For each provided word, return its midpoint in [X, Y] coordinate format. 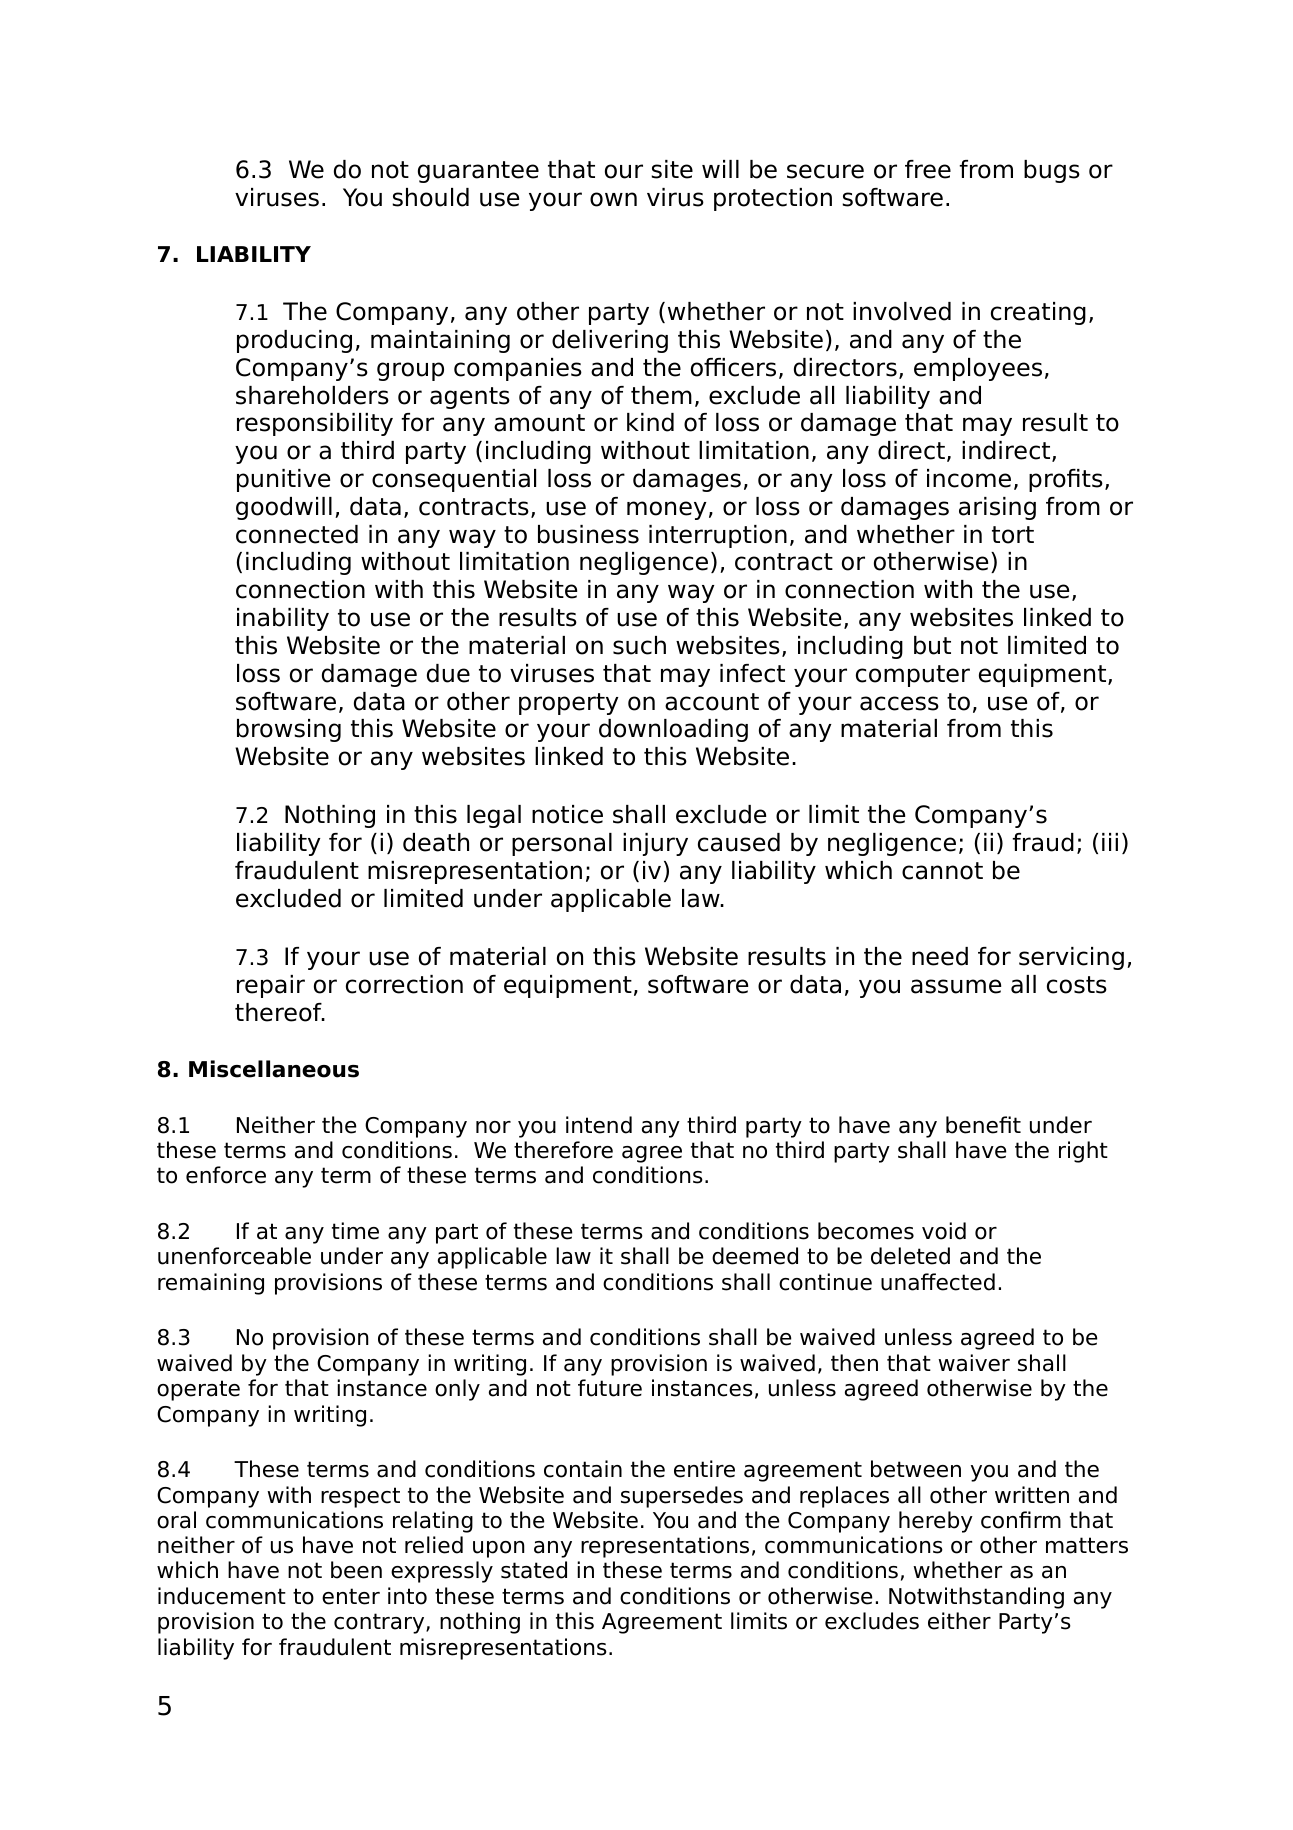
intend [599, 1125]
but [932, 645]
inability [283, 619]
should [430, 197]
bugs [1052, 171]
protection [773, 199]
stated [534, 1570]
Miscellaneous [274, 1069]
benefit [983, 1125]
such [639, 645]
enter [351, 1596]
